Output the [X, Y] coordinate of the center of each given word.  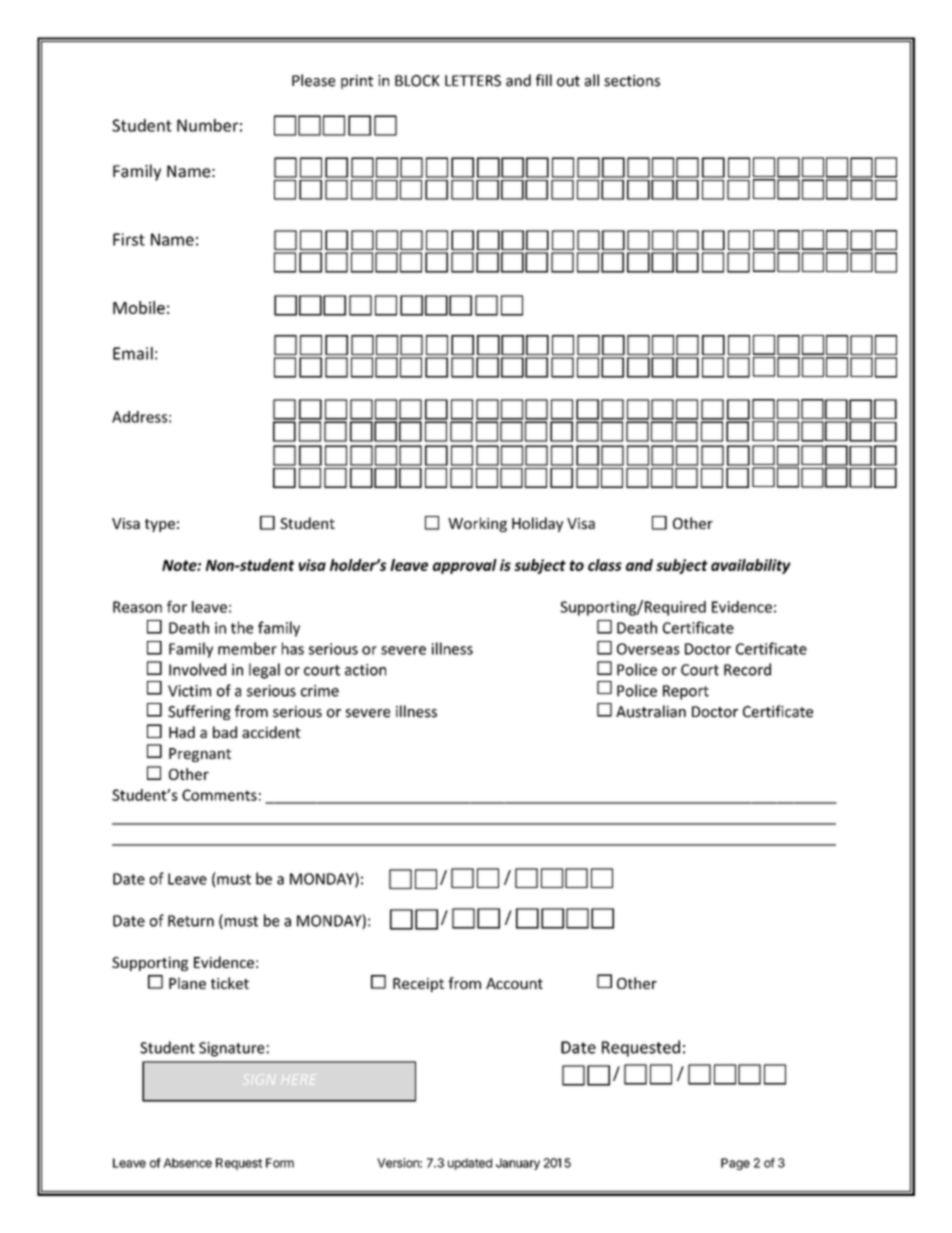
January [518, 1164]
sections [632, 81]
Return [191, 921]
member [247, 648]
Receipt [418, 985]
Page [735, 1164]
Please [313, 80]
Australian [651, 711]
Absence [187, 1163]
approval [465, 566]
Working [477, 524]
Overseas [648, 649]
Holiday [537, 524]
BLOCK [417, 81]
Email [133, 353]
